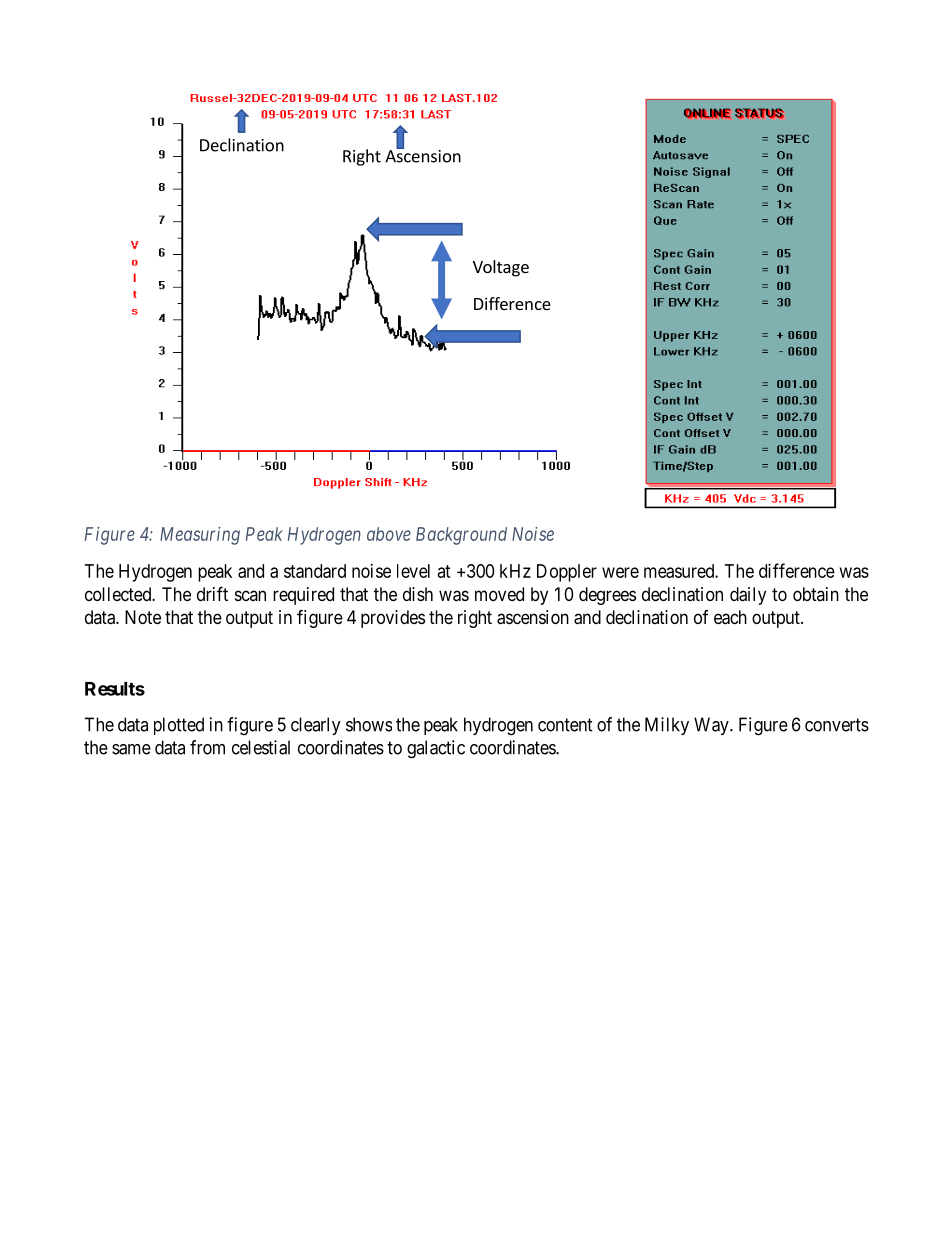  Describe the element at coordinates (461, 536) in the screenshot. I see `Background` at that location.
